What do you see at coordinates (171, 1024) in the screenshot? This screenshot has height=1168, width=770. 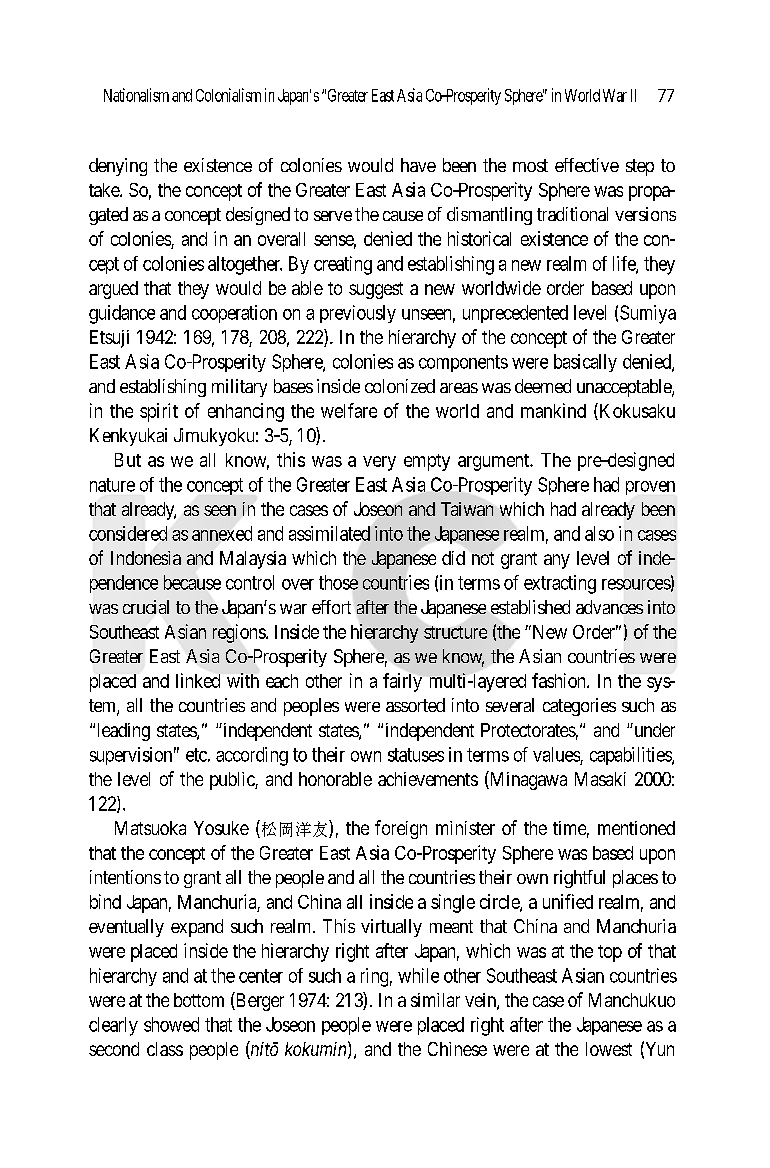 I see `showed` at bounding box center [171, 1024].
